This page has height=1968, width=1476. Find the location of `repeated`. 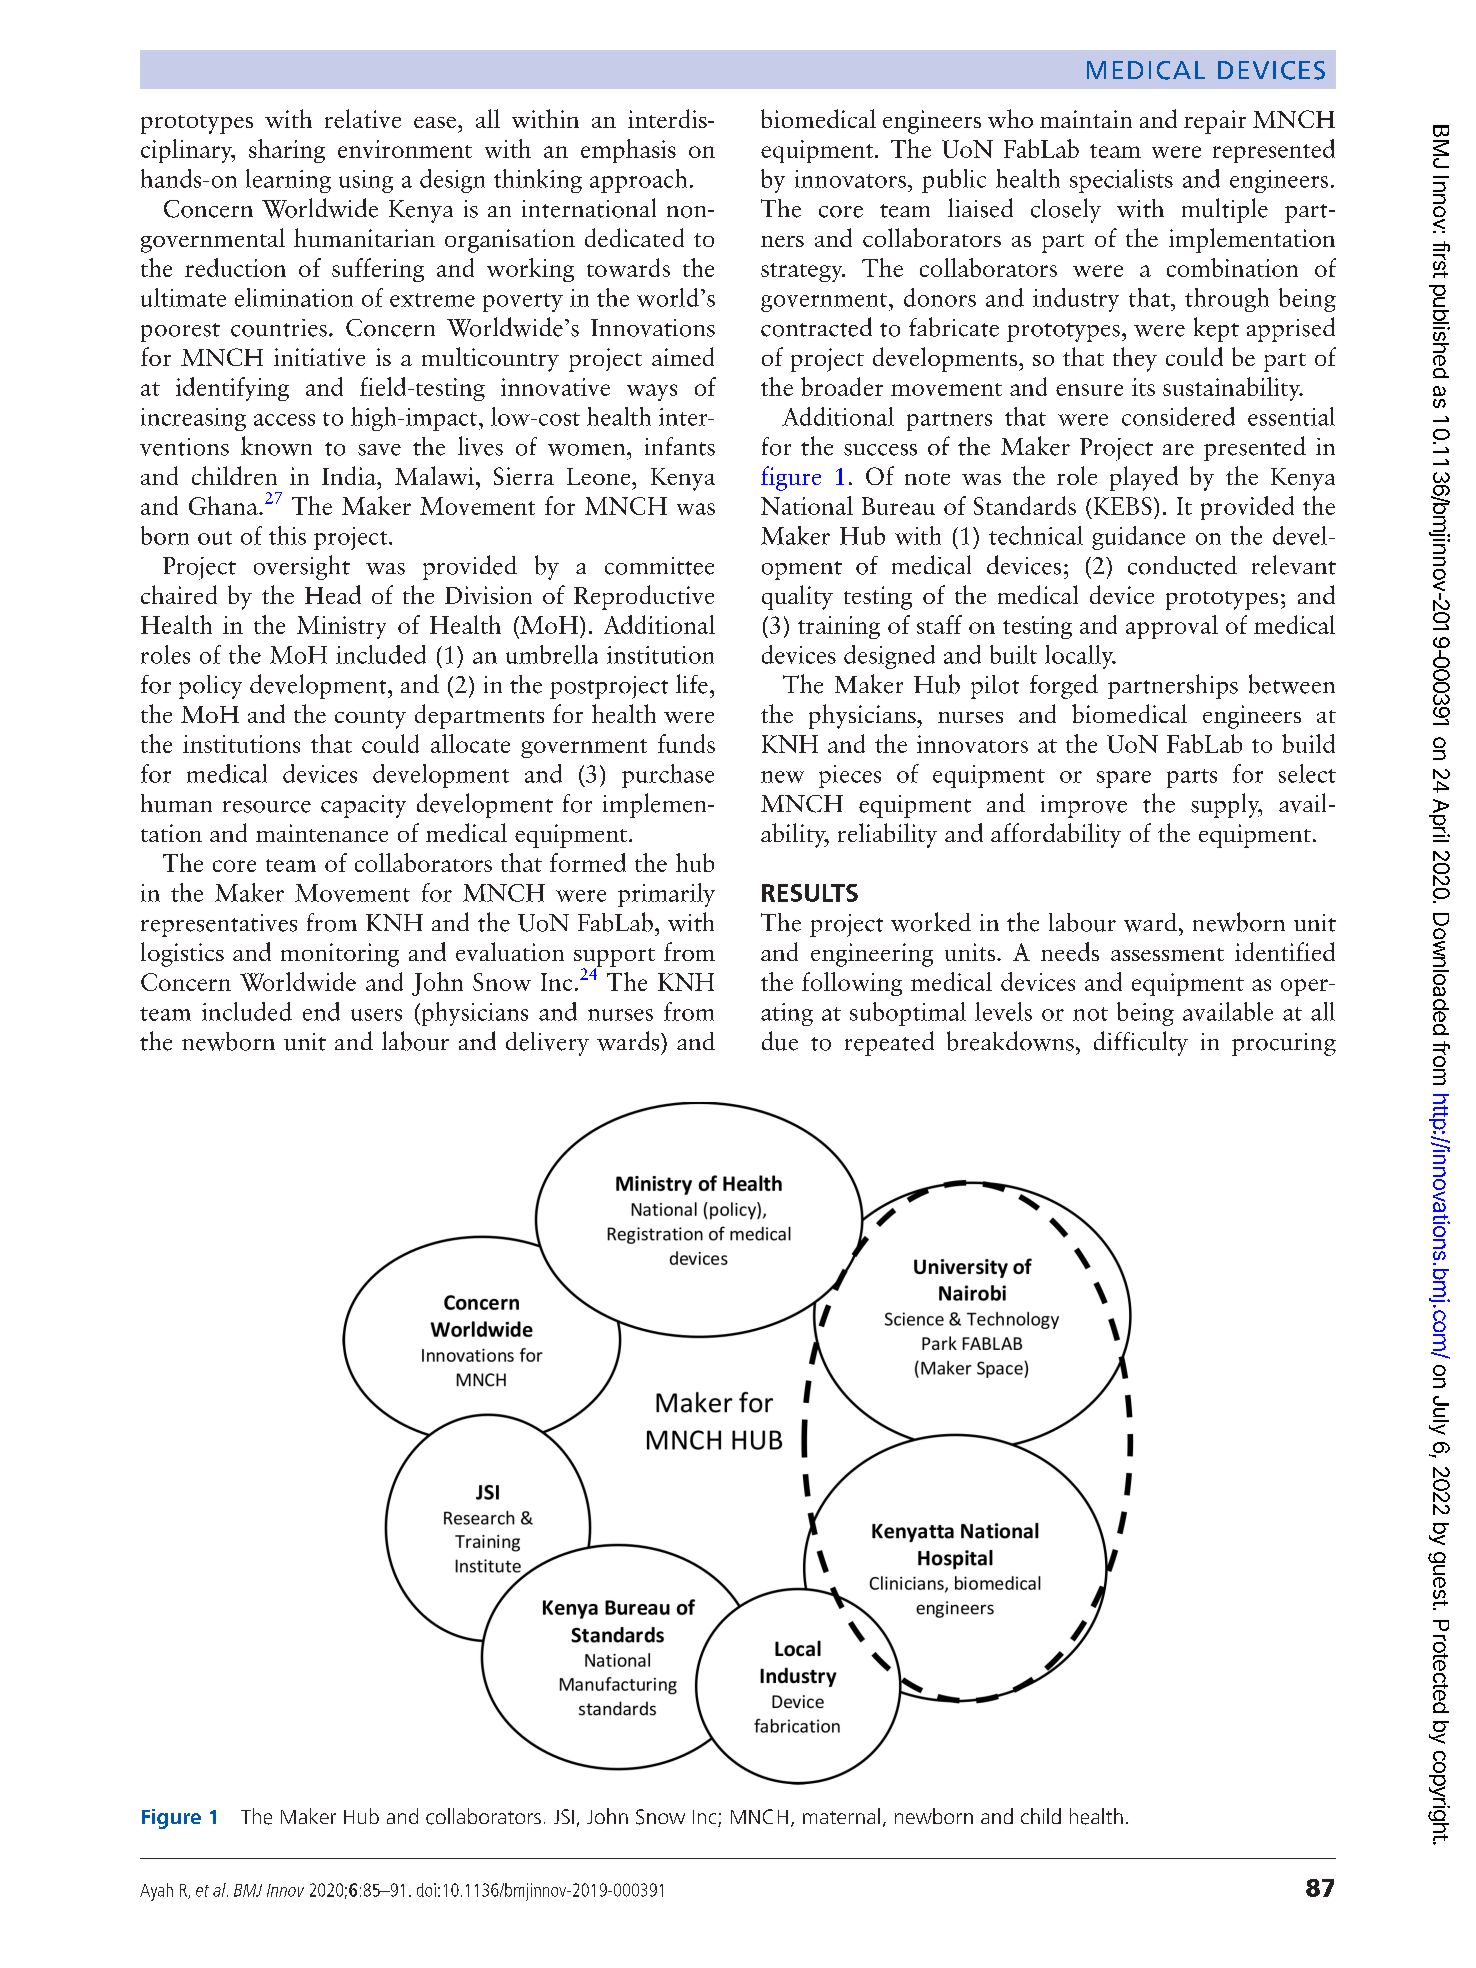

repeated is located at coordinates (889, 1043).
